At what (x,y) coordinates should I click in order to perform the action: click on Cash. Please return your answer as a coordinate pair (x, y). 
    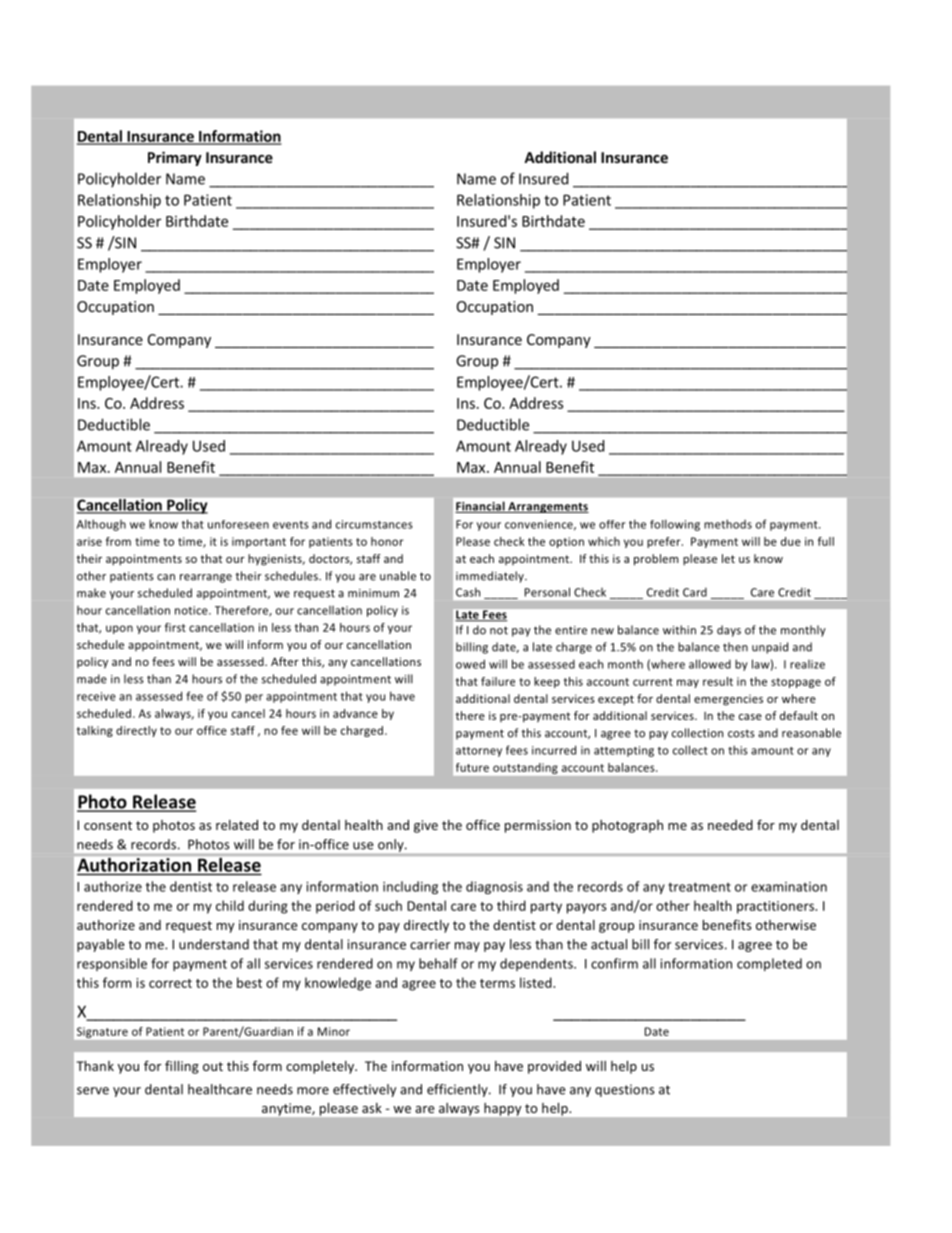
    Looking at the image, I should click on (468, 592).
